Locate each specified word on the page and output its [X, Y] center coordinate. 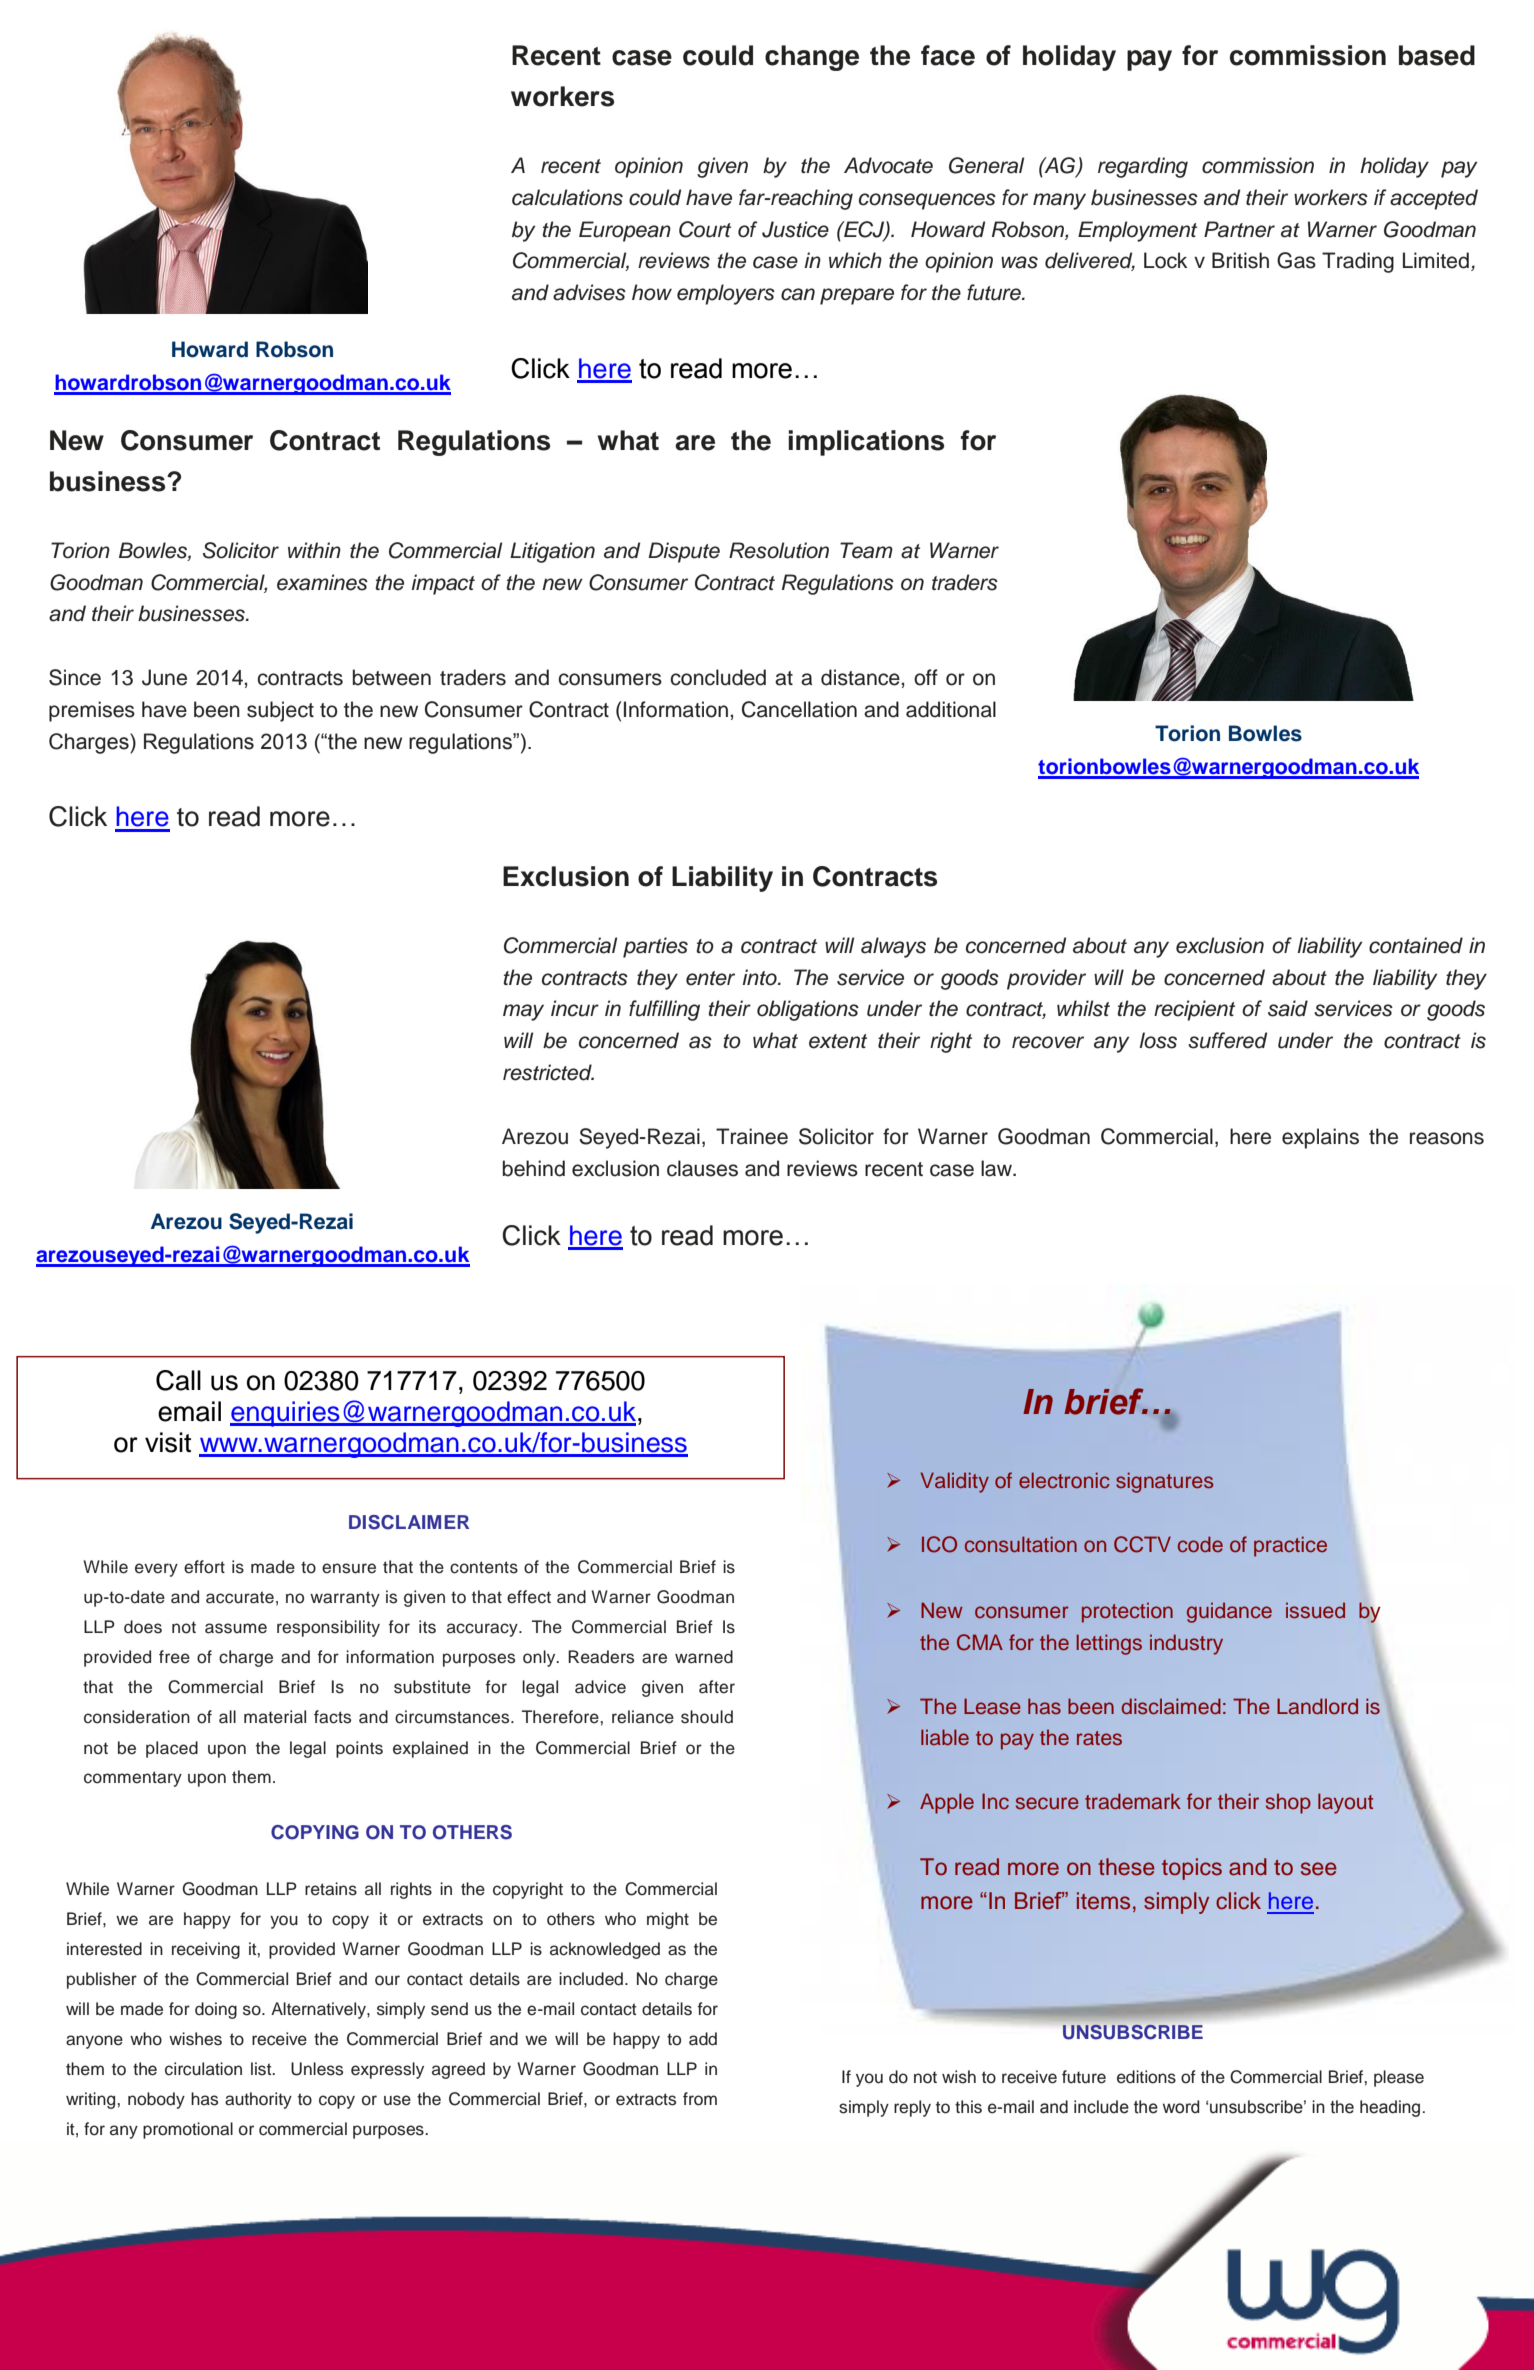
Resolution [779, 550]
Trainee [752, 1136]
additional [951, 709]
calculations [567, 197]
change [812, 58]
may [523, 1012]
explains [1320, 1138]
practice [1290, 1546]
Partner [1239, 229]
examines [322, 582]
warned [704, 1657]
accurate [240, 1597]
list [262, 2069]
